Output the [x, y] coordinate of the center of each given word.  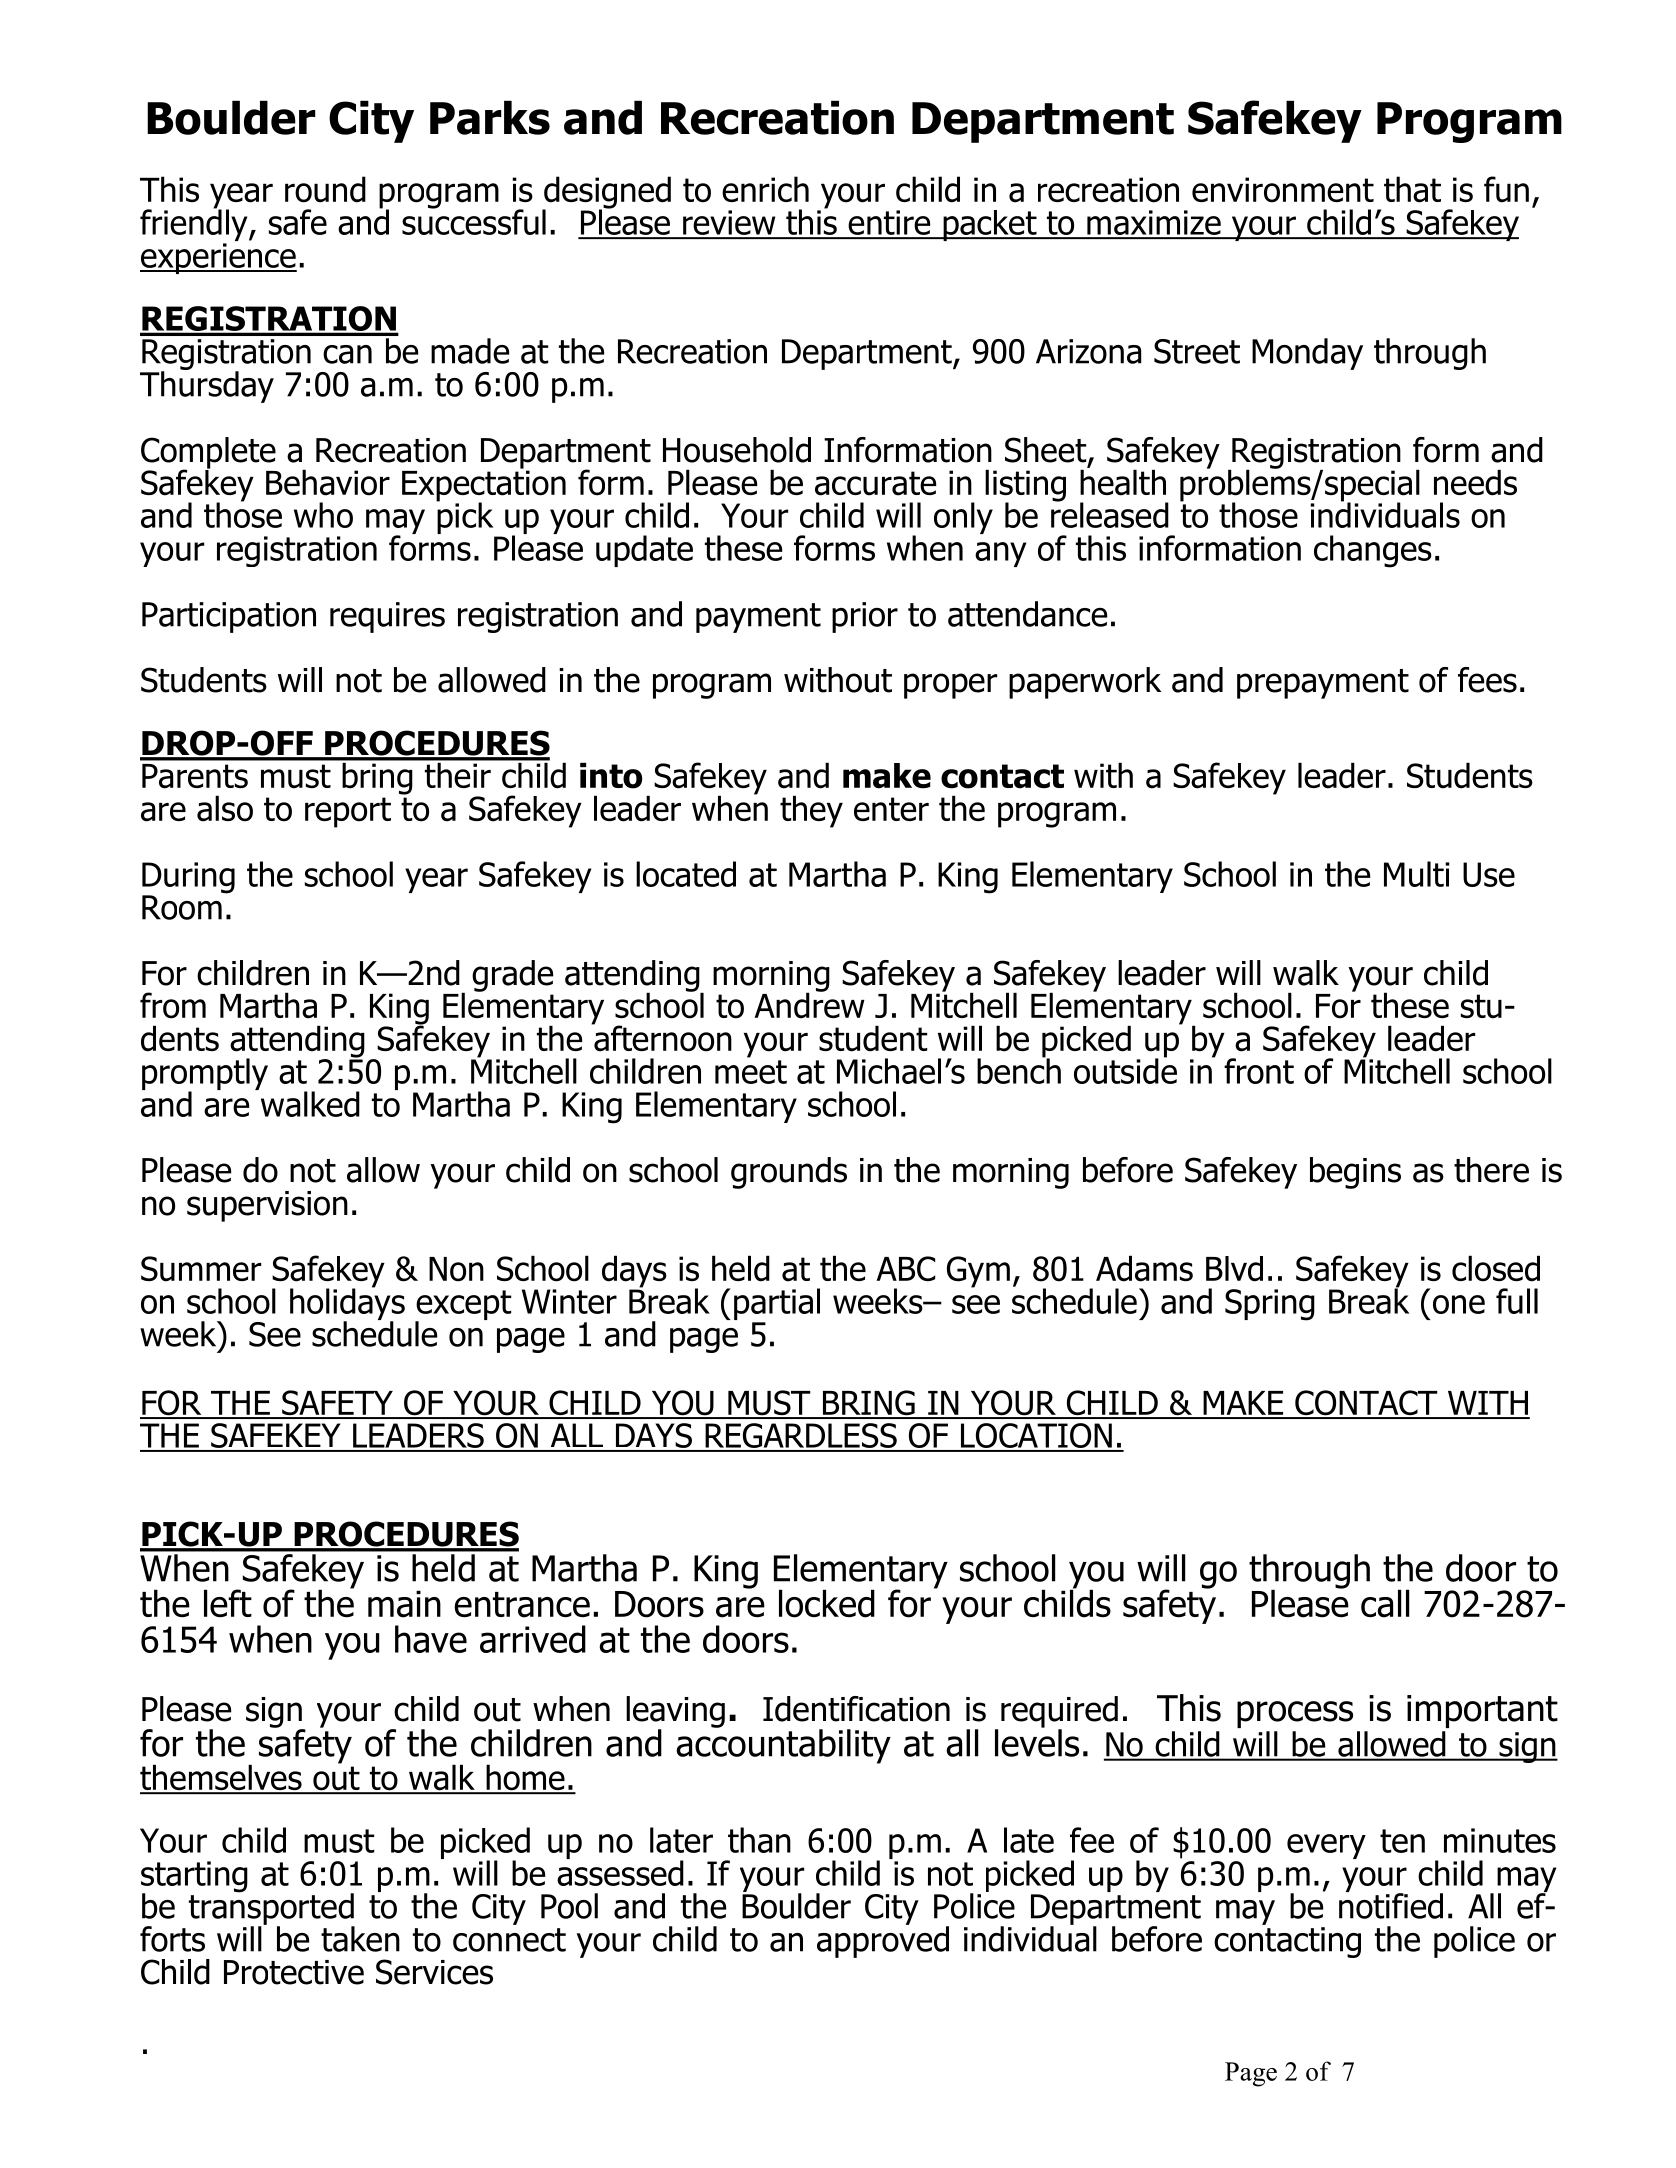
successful [474, 221]
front [1259, 1071]
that [1412, 189]
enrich [765, 189]
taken [360, 1939]
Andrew [809, 1004]
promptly [205, 1075]
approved [883, 1940]
